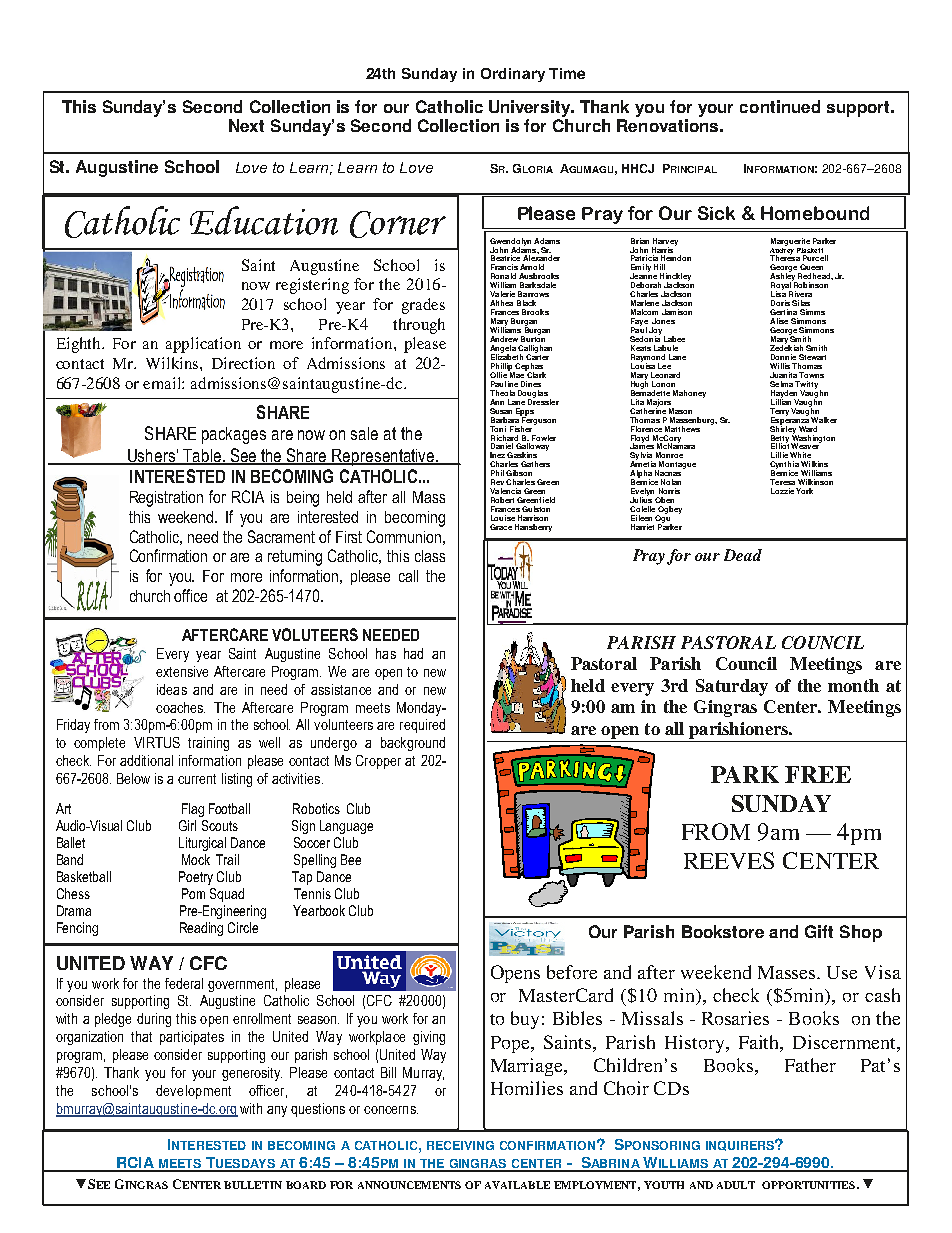 The image size is (952, 1233). Describe the element at coordinates (193, 1092) in the screenshot. I see `development` at that location.
